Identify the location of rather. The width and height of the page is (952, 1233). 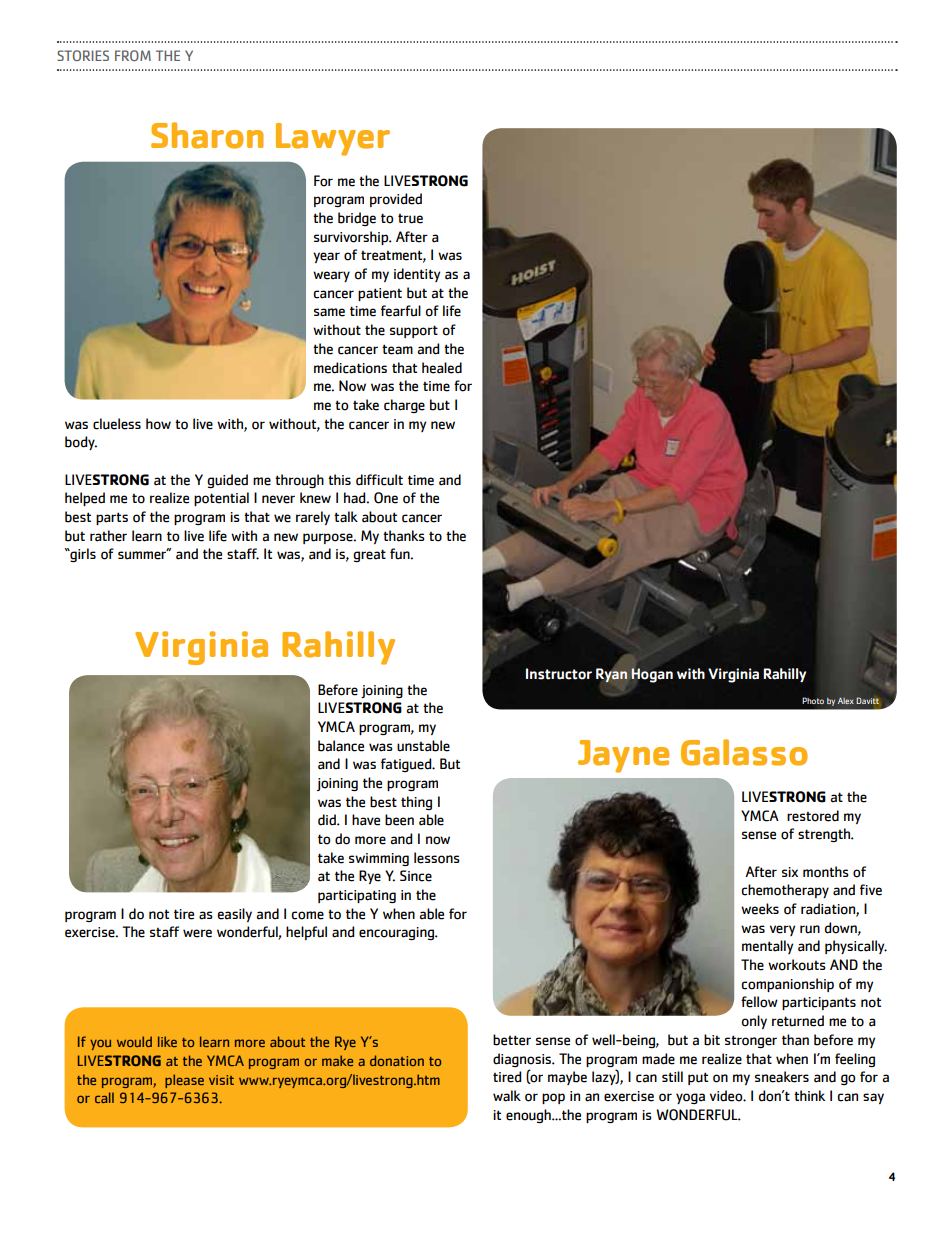
(108, 536).
